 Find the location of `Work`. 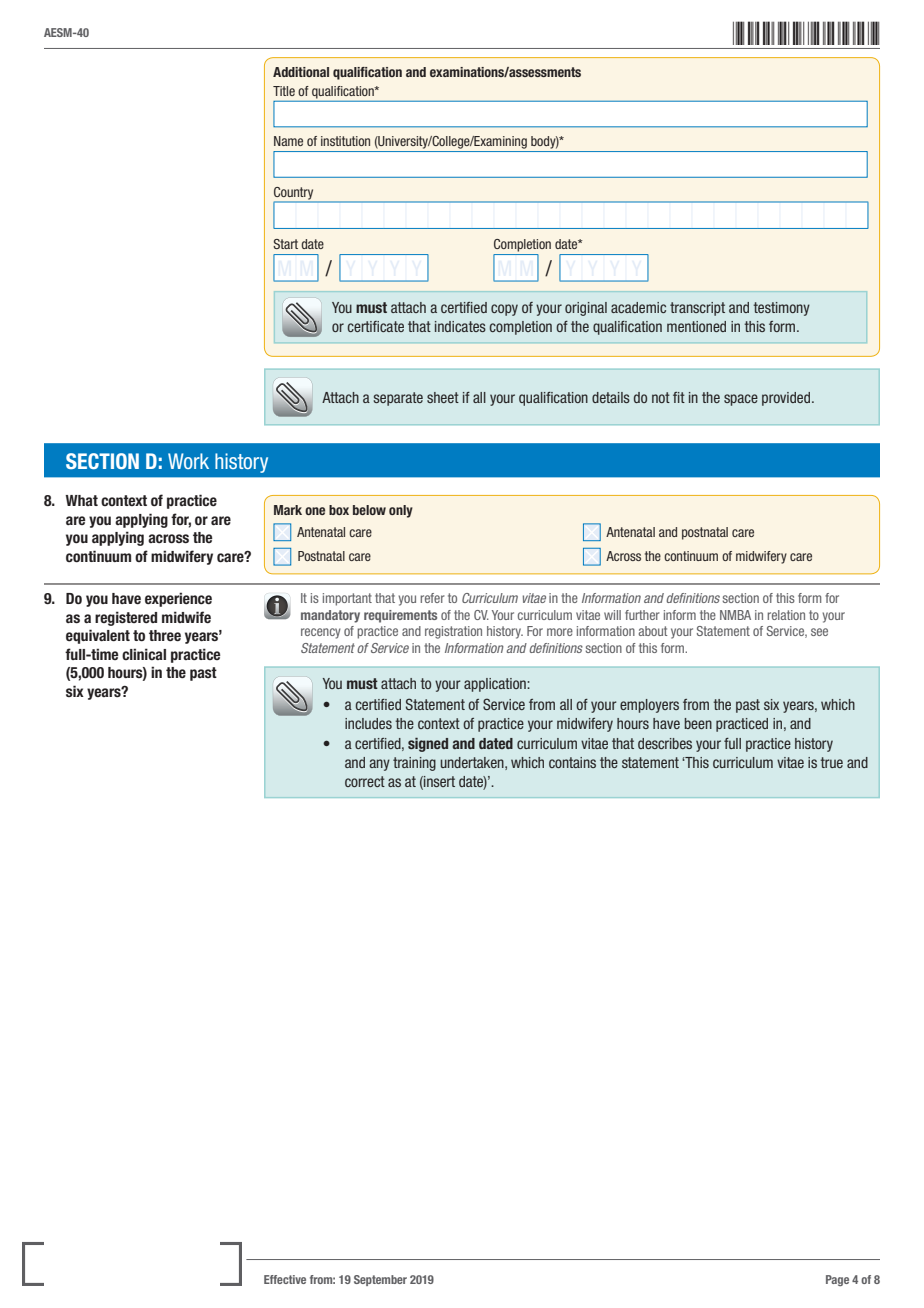

Work is located at coordinates (188, 461).
